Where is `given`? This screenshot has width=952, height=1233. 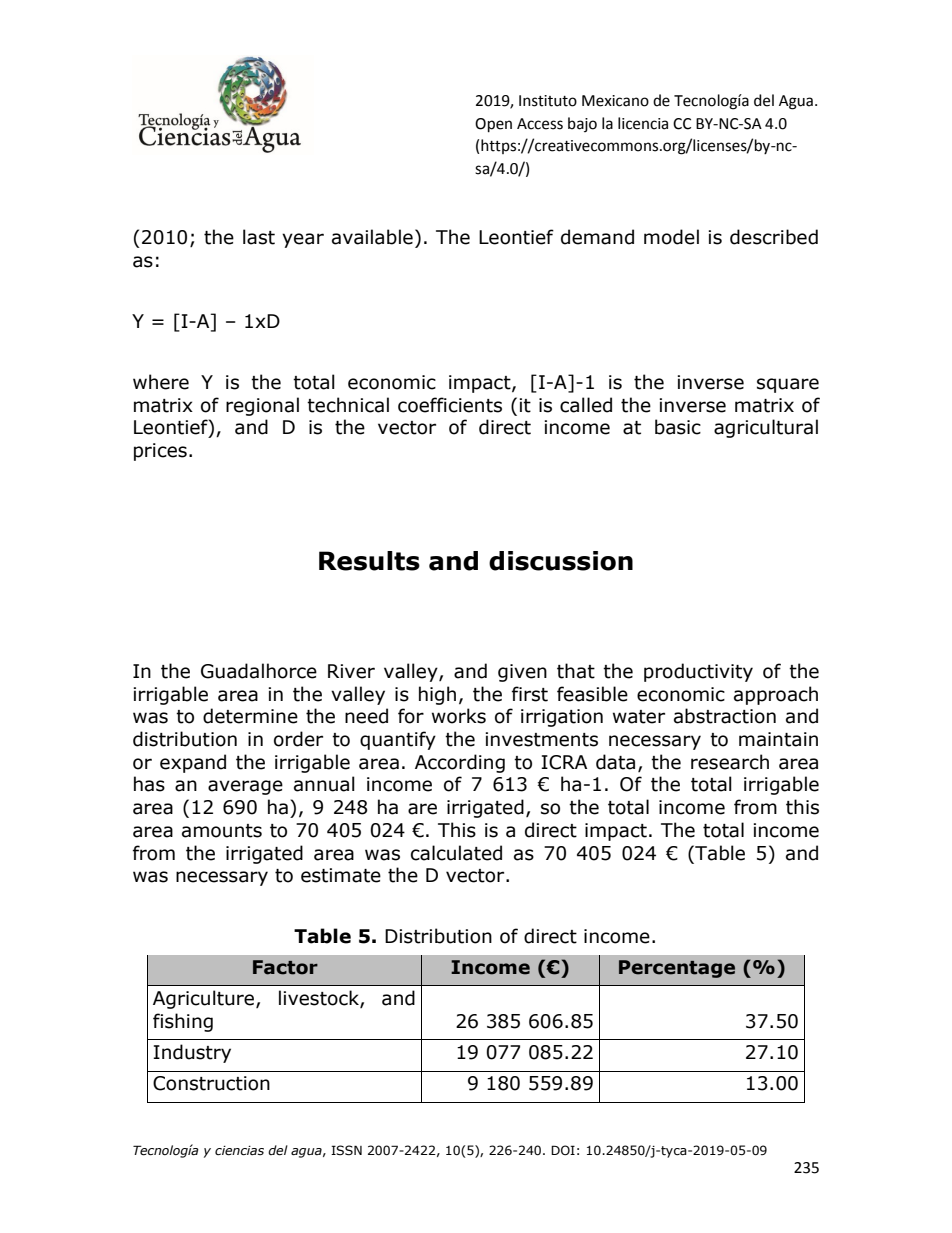
given is located at coordinates (522, 673).
